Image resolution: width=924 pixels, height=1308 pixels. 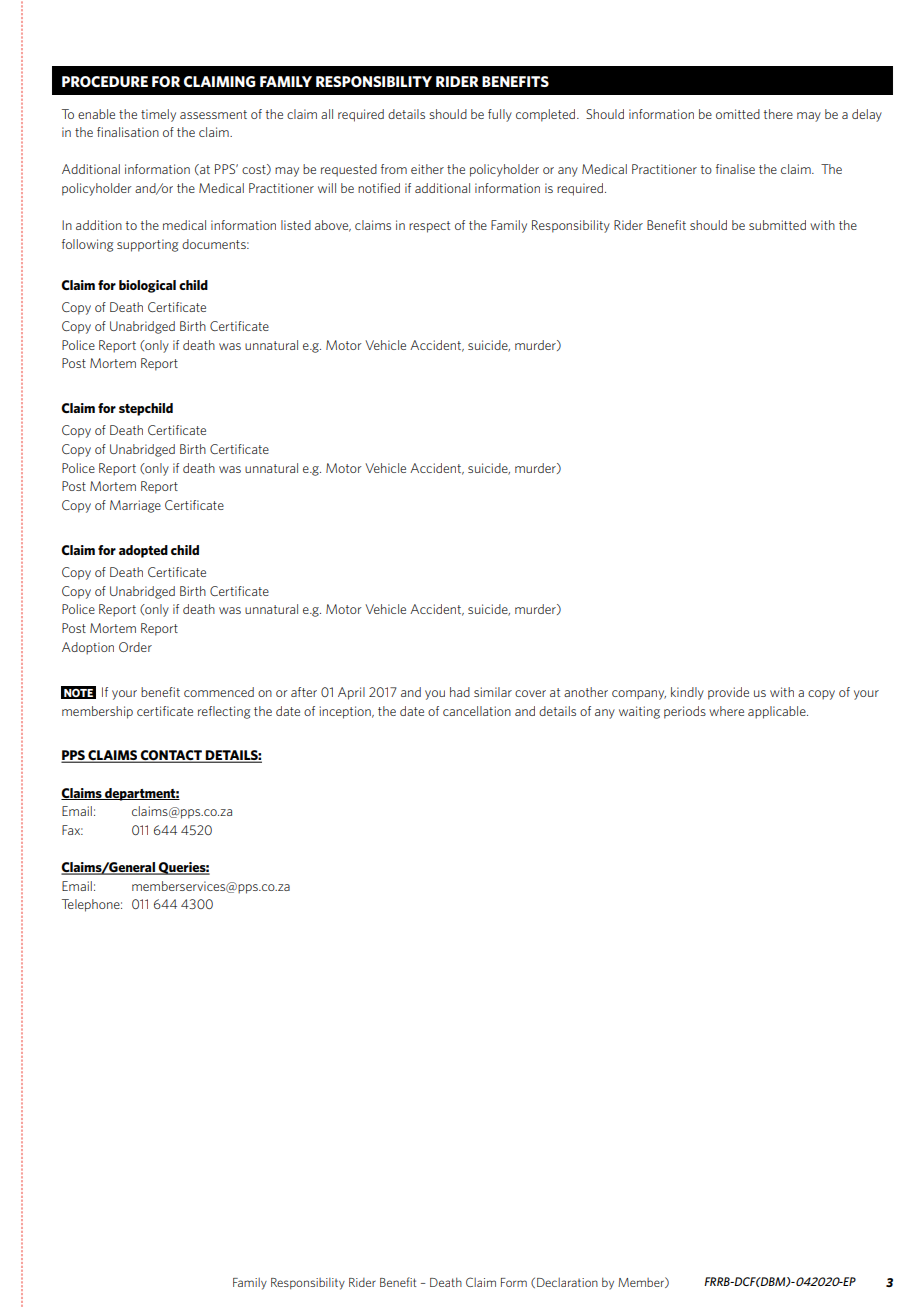 I want to click on fully, so click(x=500, y=115).
